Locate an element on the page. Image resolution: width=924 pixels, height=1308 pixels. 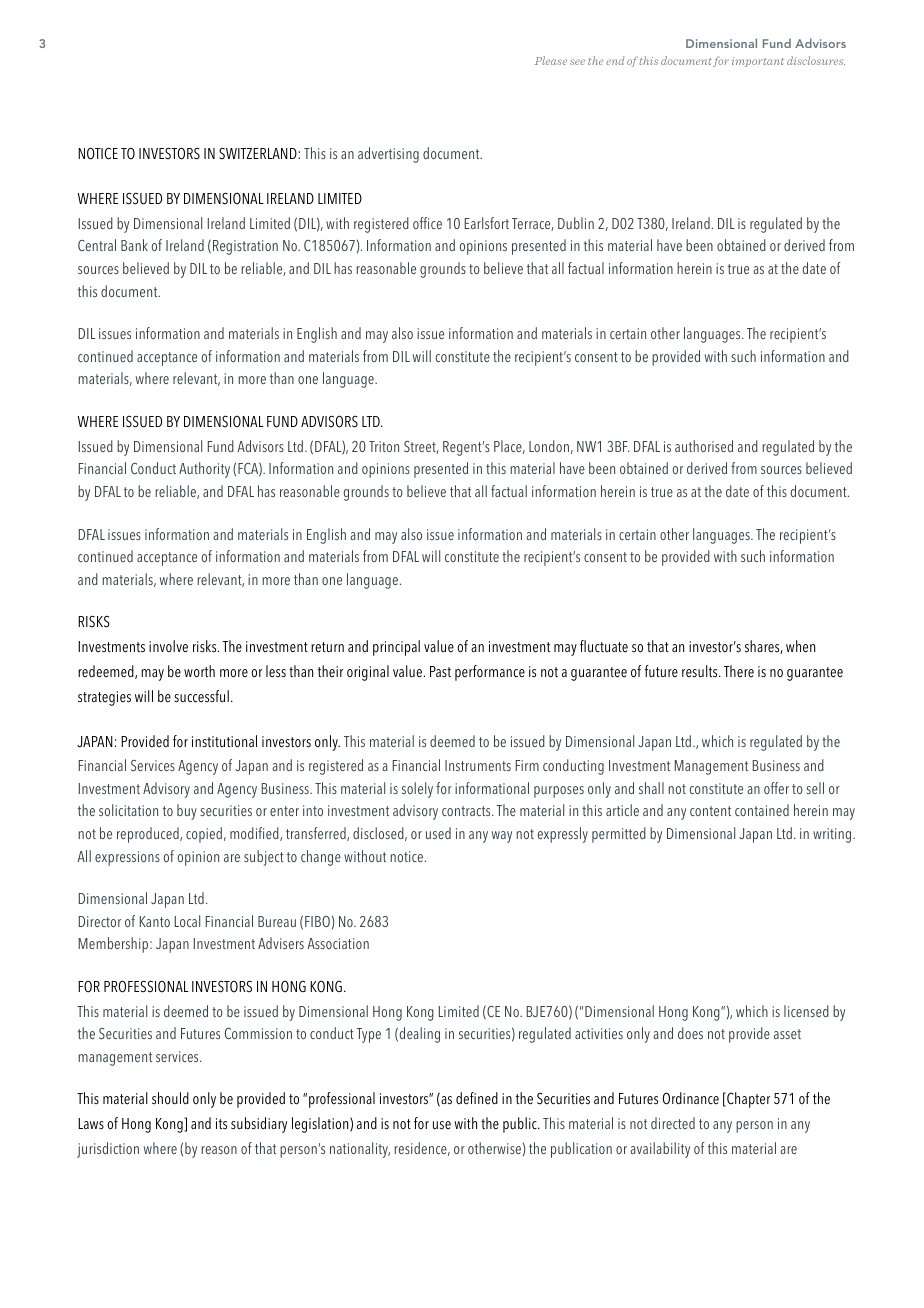
should is located at coordinates (170, 1098).
